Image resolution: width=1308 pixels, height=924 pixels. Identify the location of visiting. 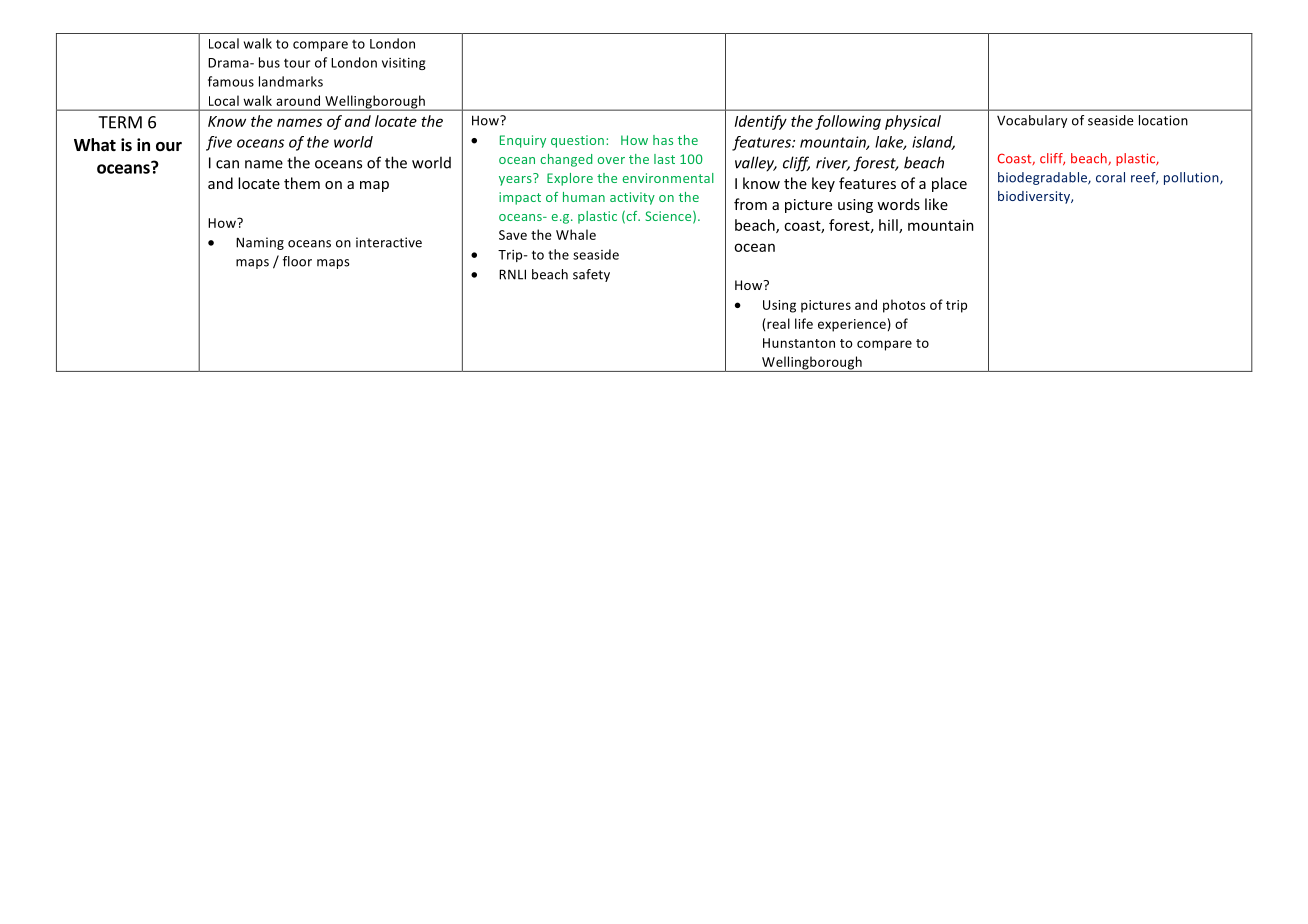
(404, 64).
